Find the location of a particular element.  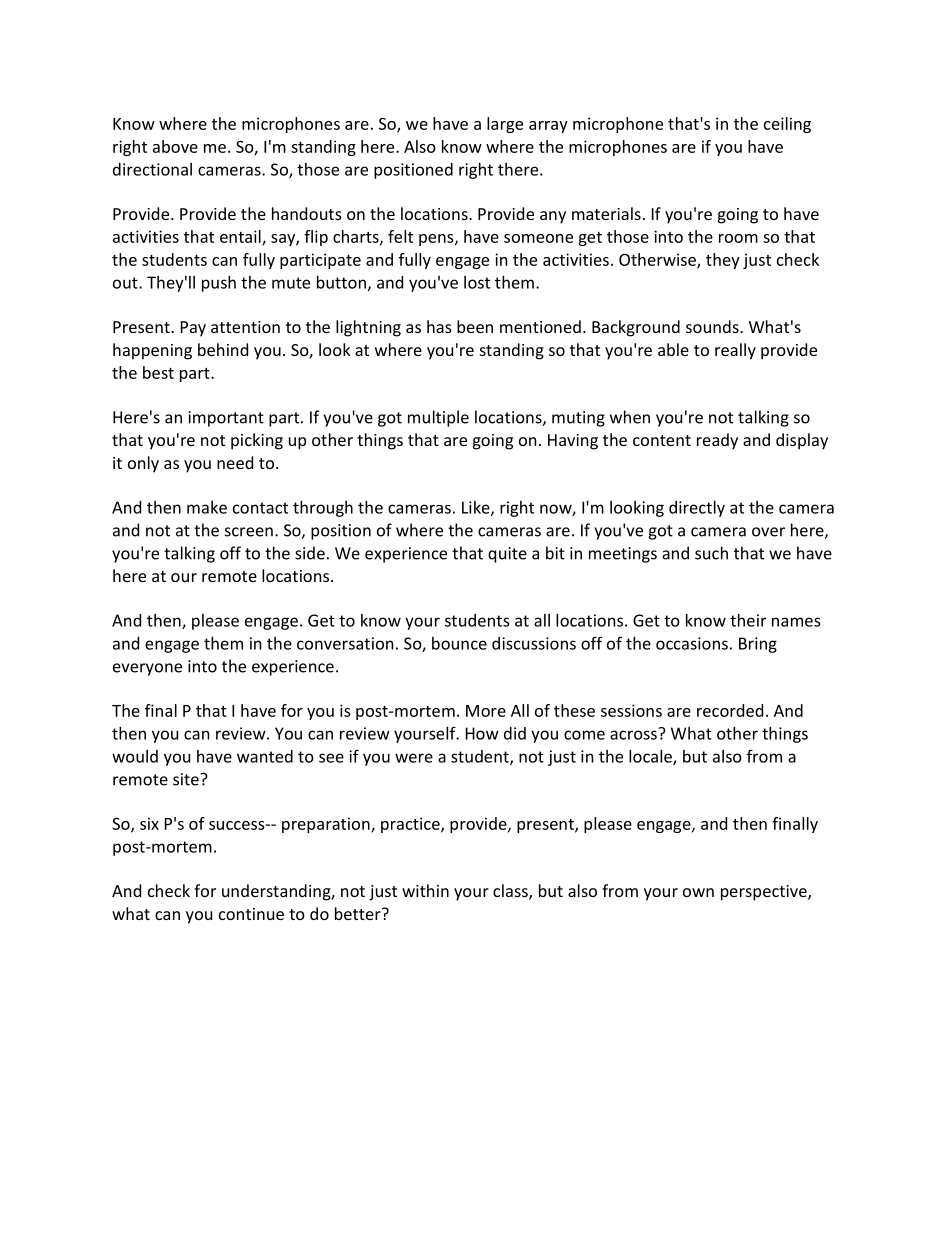

sounds is located at coordinates (713, 326).
